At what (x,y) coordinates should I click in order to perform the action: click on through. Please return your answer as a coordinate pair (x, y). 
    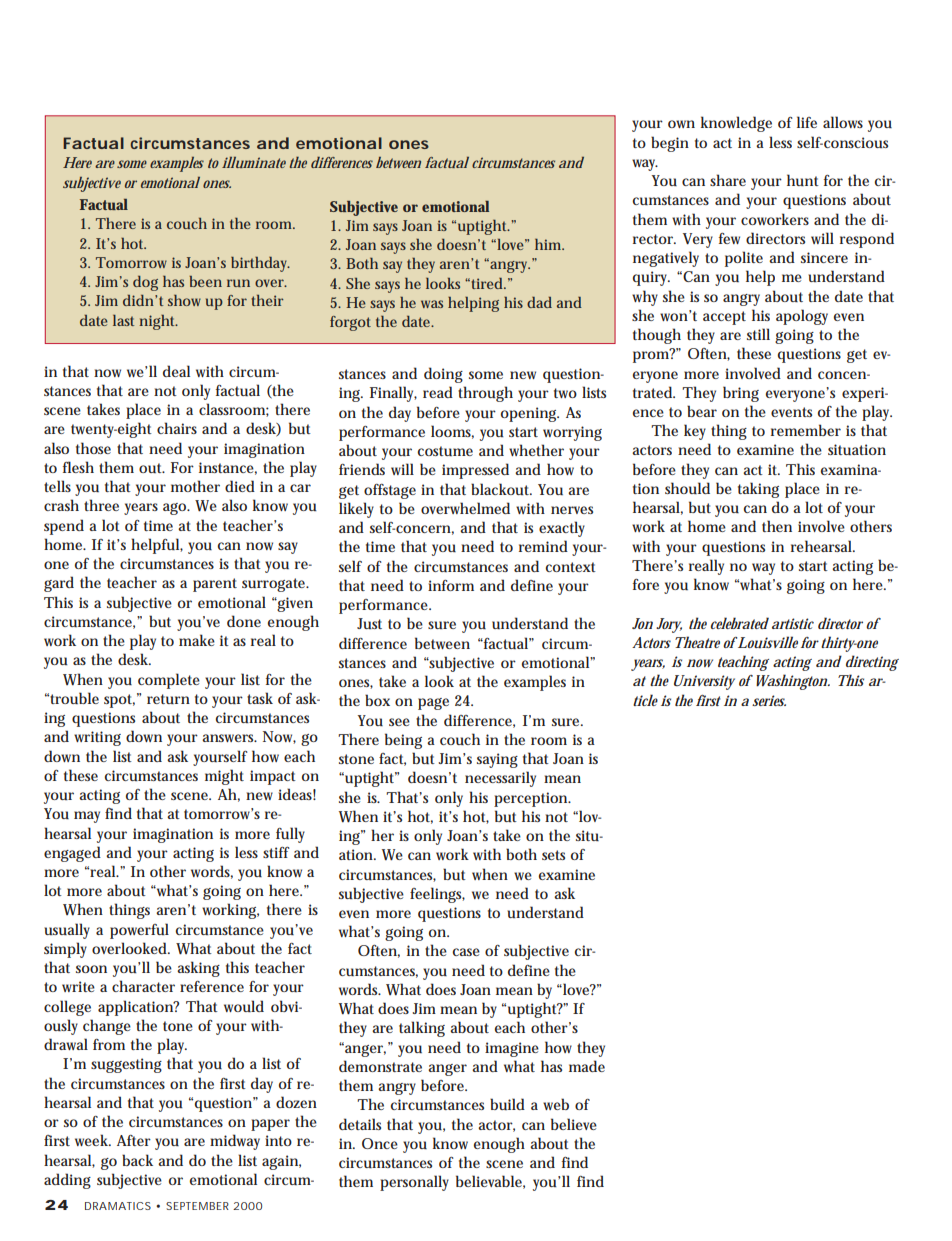
    Looking at the image, I should click on (485, 394).
